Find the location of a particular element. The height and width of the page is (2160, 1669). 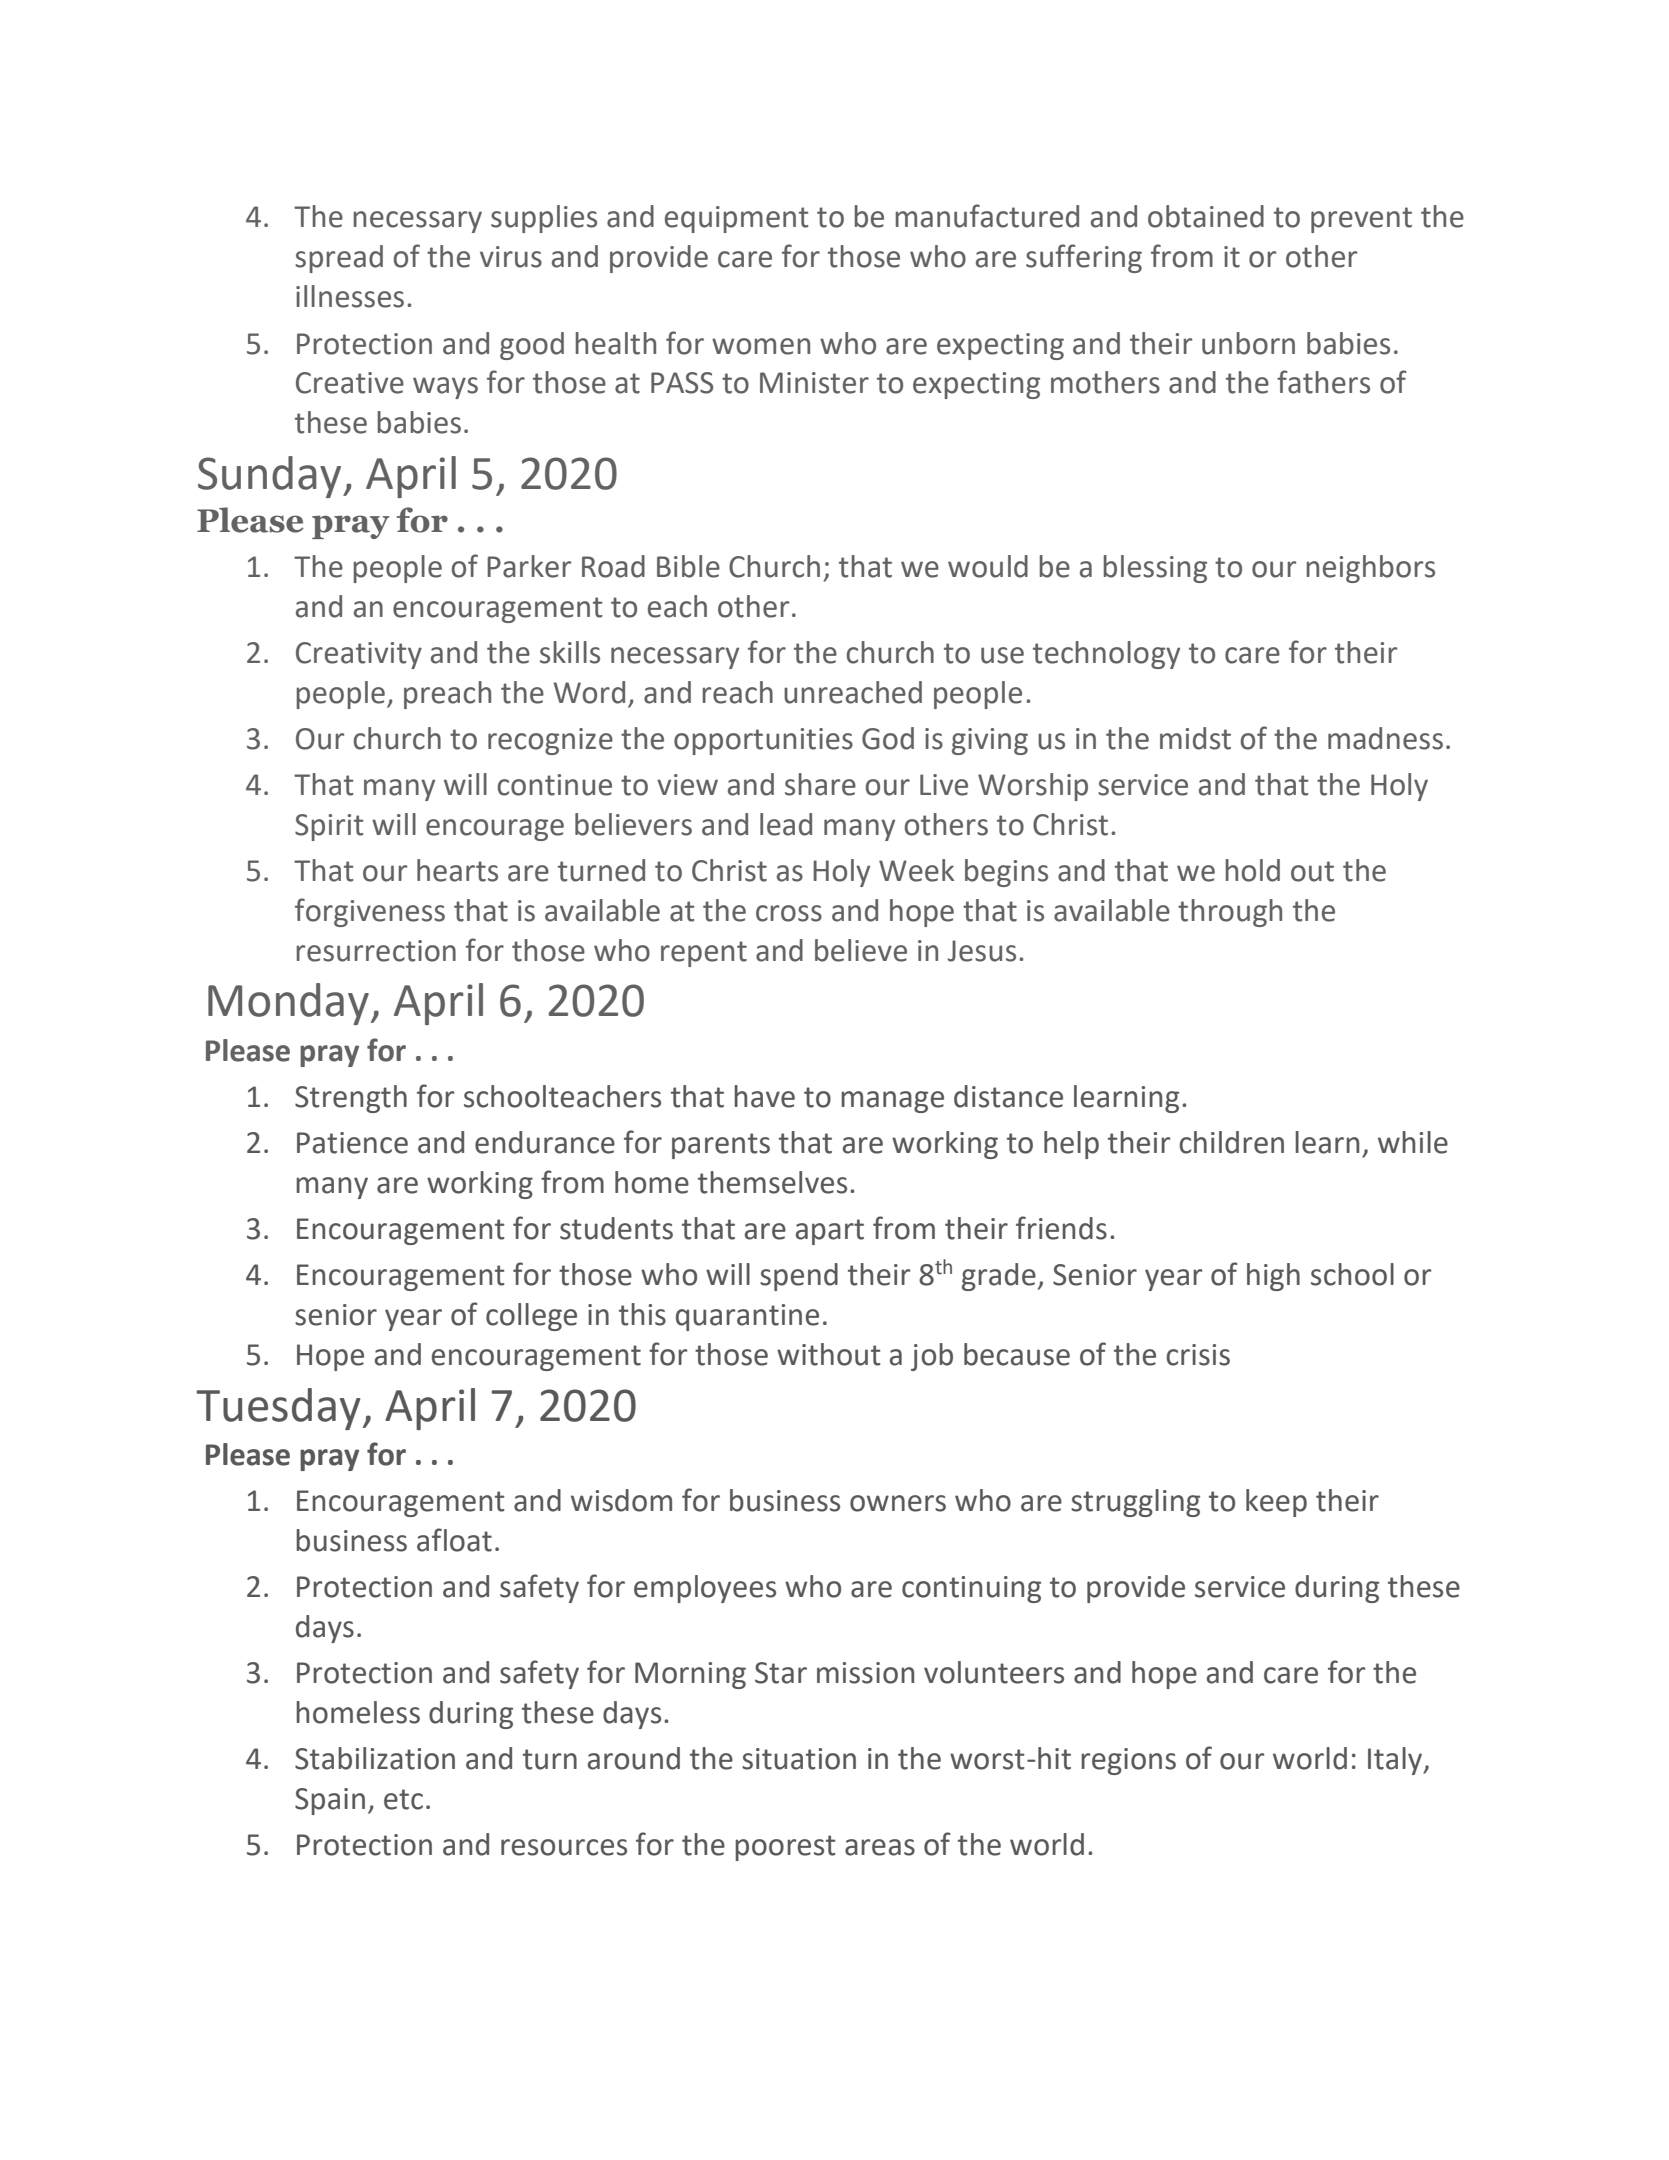

crisis is located at coordinates (1198, 1355).
